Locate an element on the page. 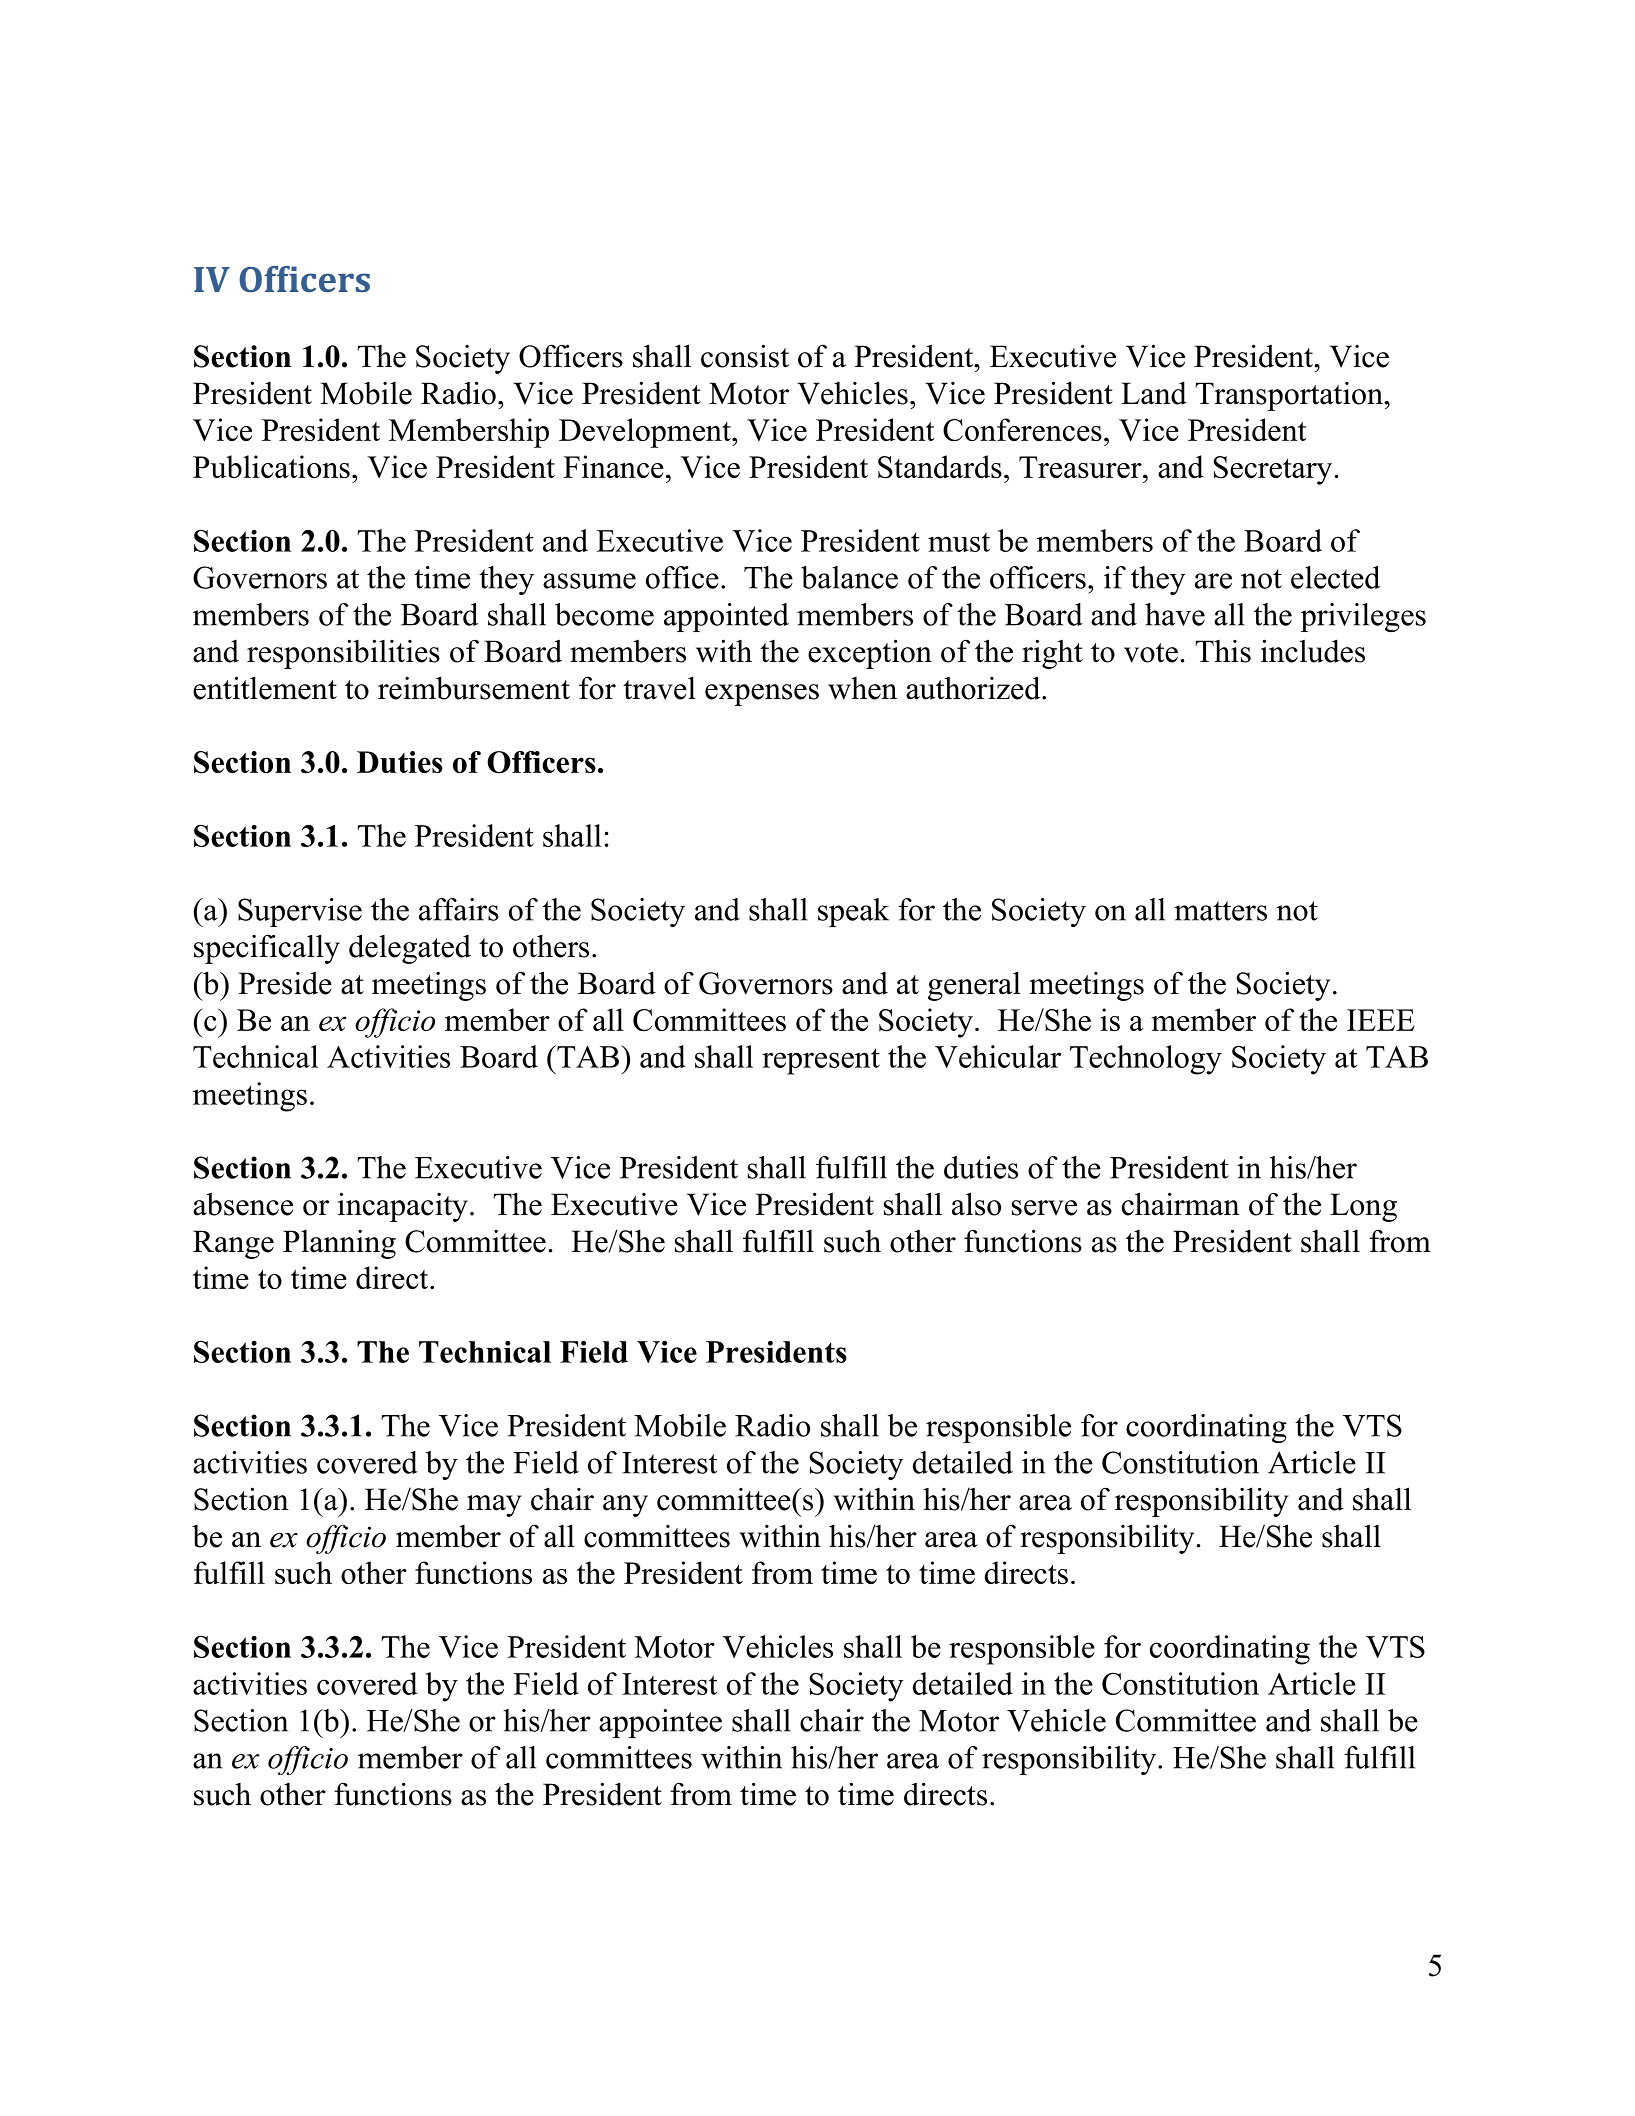 The image size is (1635, 2116). appointee is located at coordinates (660, 1723).
